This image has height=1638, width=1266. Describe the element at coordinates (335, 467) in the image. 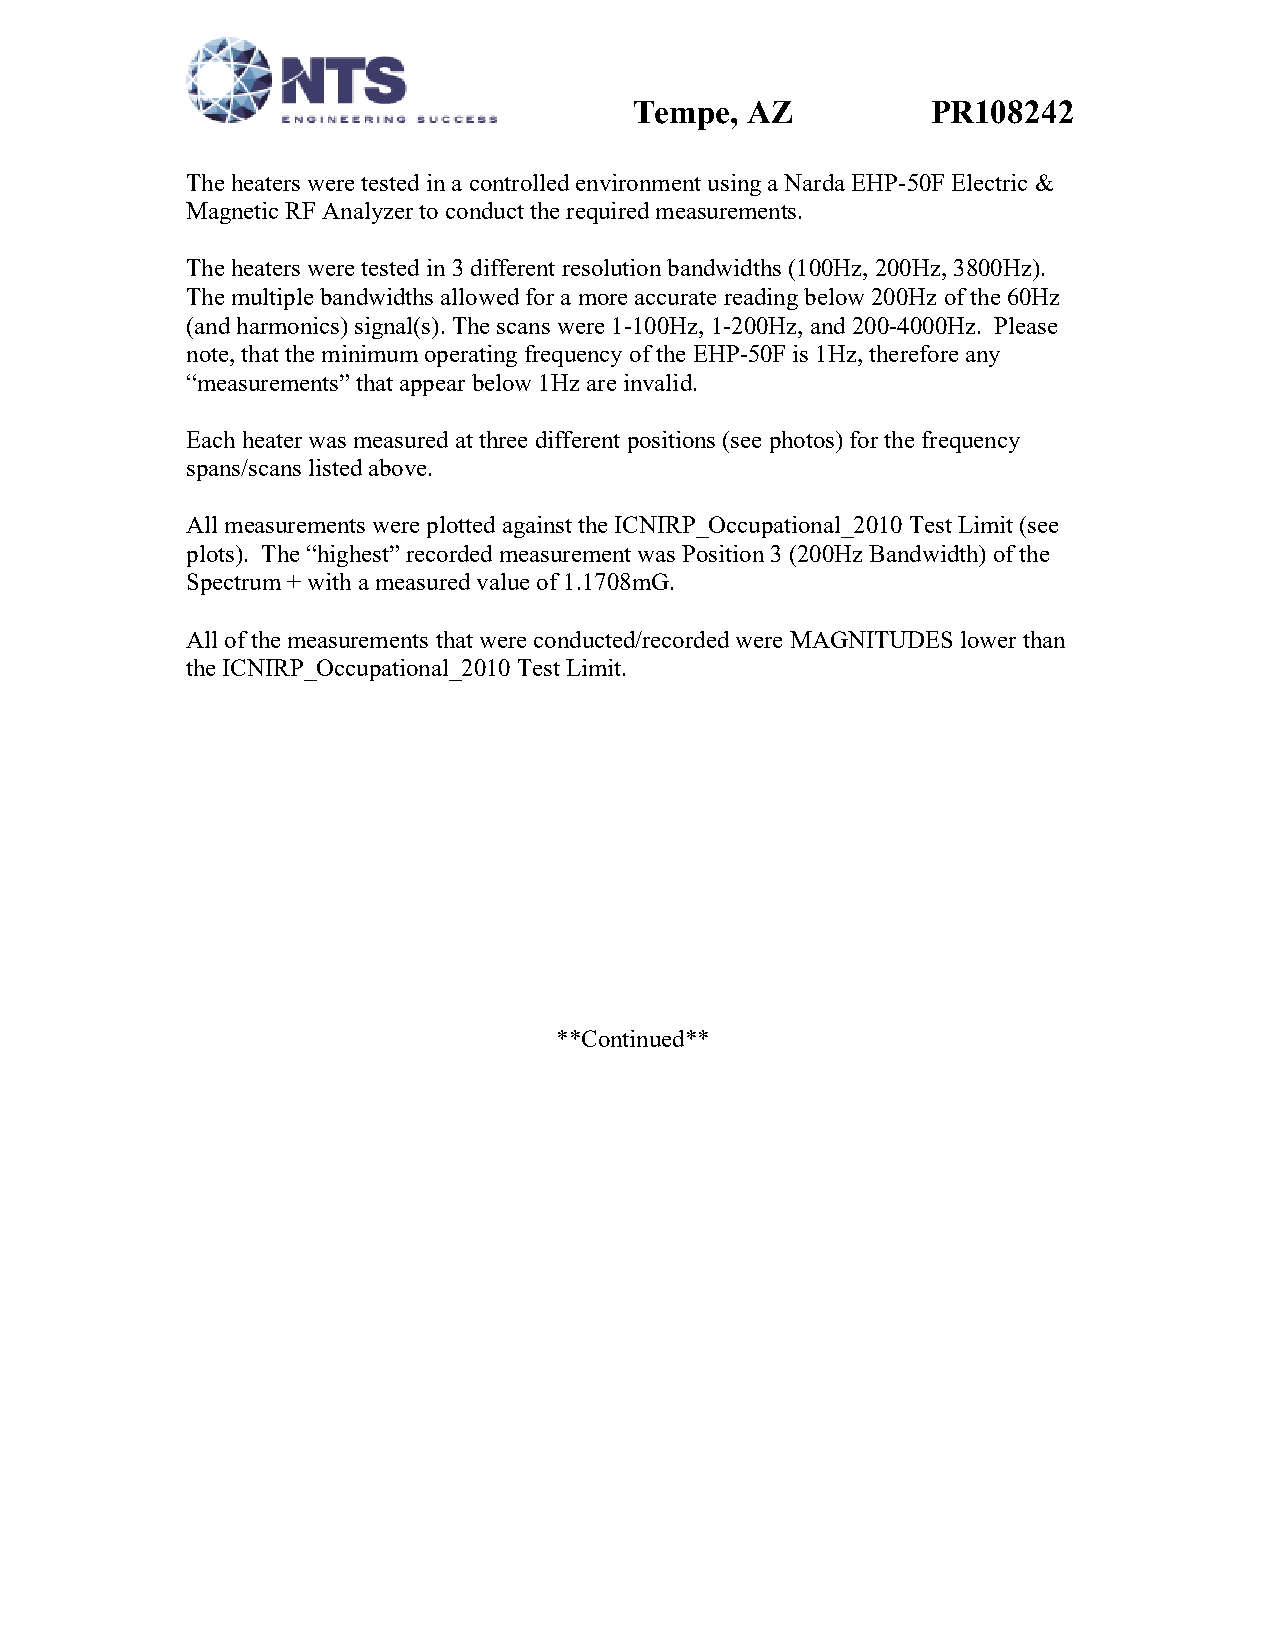

I see `listed` at that location.
